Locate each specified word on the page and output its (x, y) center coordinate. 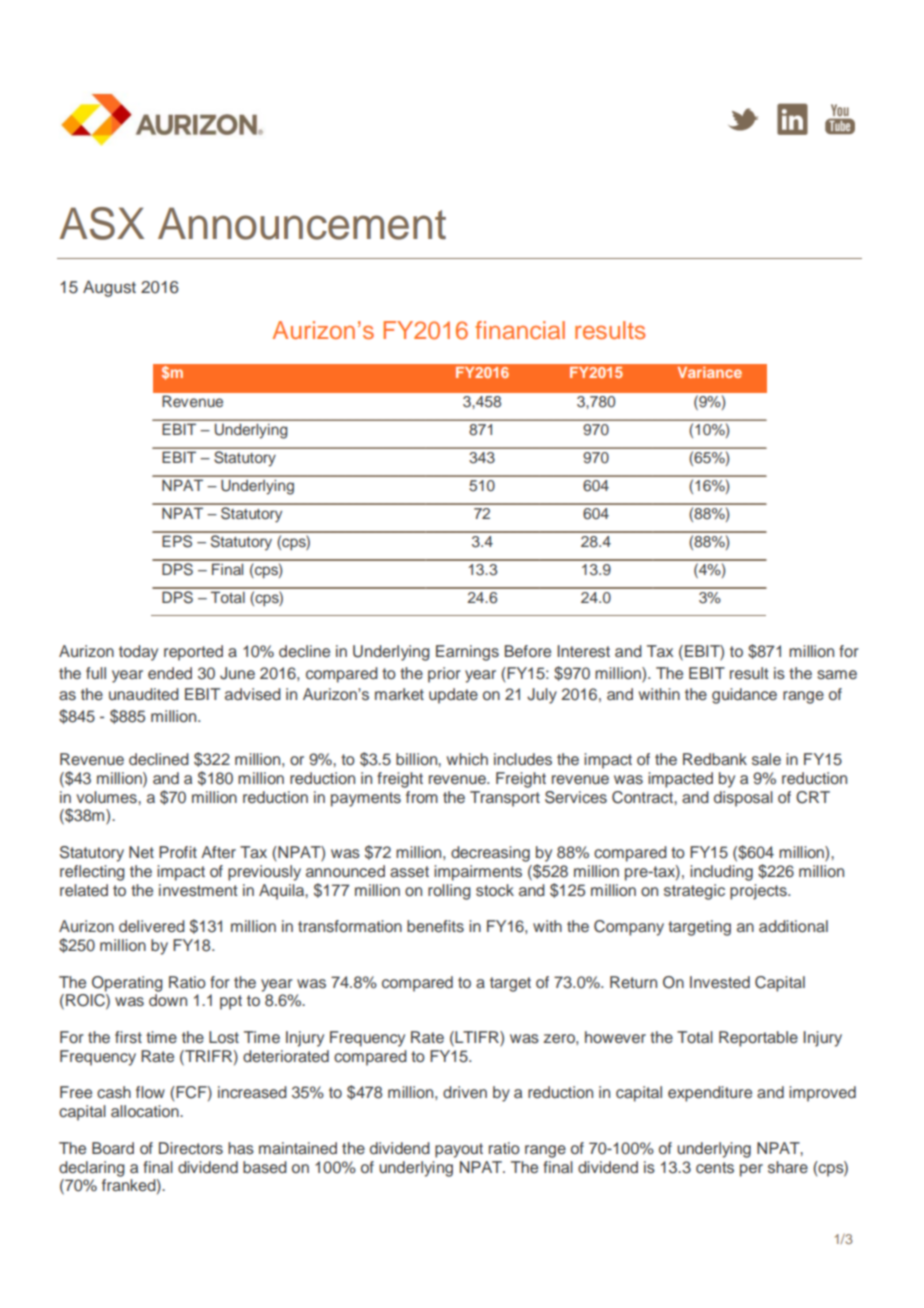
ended (170, 673)
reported (193, 653)
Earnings (467, 653)
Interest (583, 651)
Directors (191, 1148)
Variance (710, 372)
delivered (152, 926)
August (109, 288)
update (453, 696)
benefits (435, 926)
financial (520, 330)
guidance (744, 696)
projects (759, 892)
